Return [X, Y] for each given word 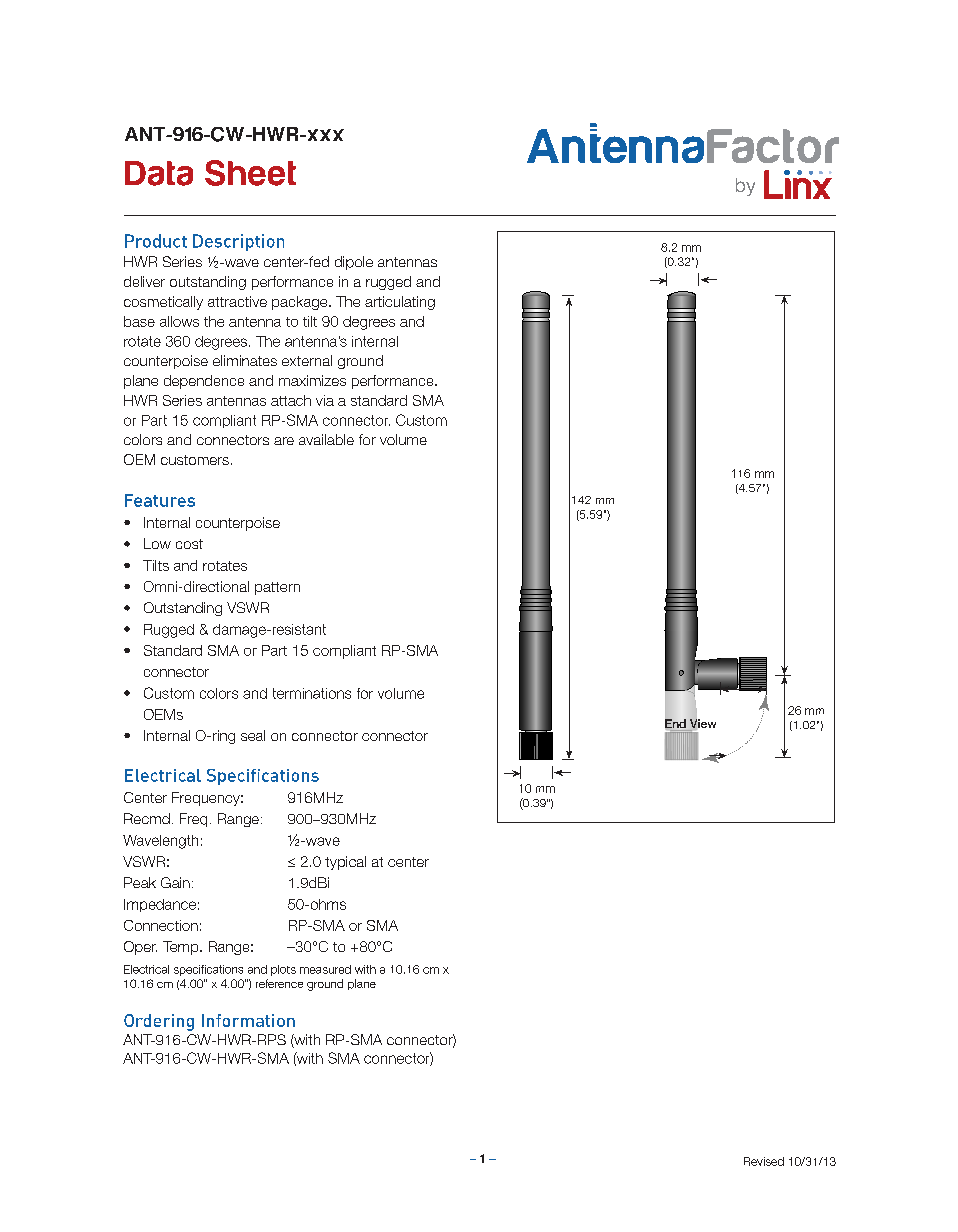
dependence [204, 382]
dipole [354, 263]
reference [279, 983]
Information [248, 1020]
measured [325, 969]
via [325, 400]
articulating [400, 303]
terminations [312, 693]
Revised [764, 1161]
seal [253, 735]
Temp [182, 948]
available [326, 439]
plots [283, 970]
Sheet [250, 173]
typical [345, 863]
